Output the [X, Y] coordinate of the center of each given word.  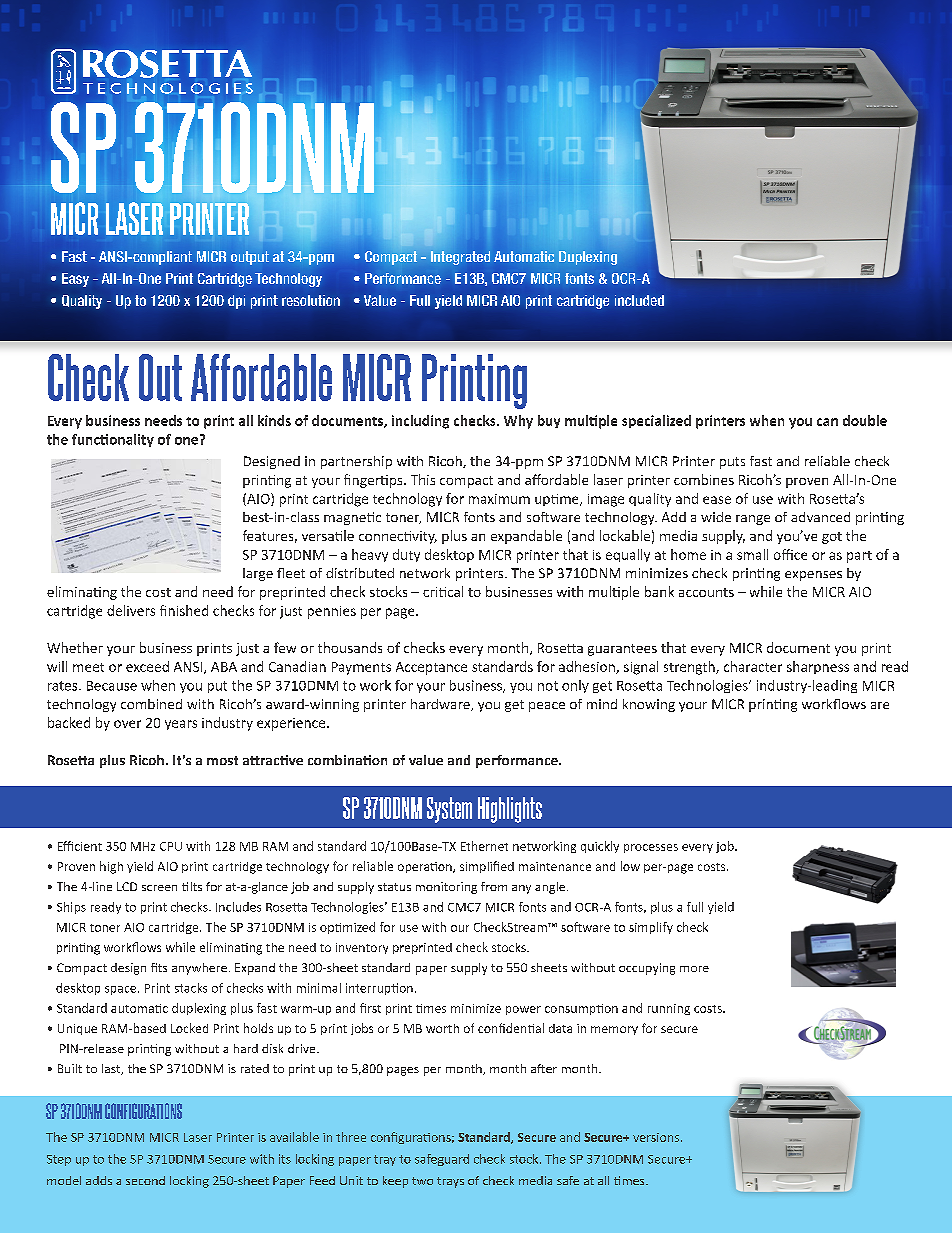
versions [657, 1137]
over [127, 724]
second [145, 1180]
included [639, 300]
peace [547, 707]
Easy [75, 280]
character [753, 666]
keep [395, 1182]
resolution [311, 300]
